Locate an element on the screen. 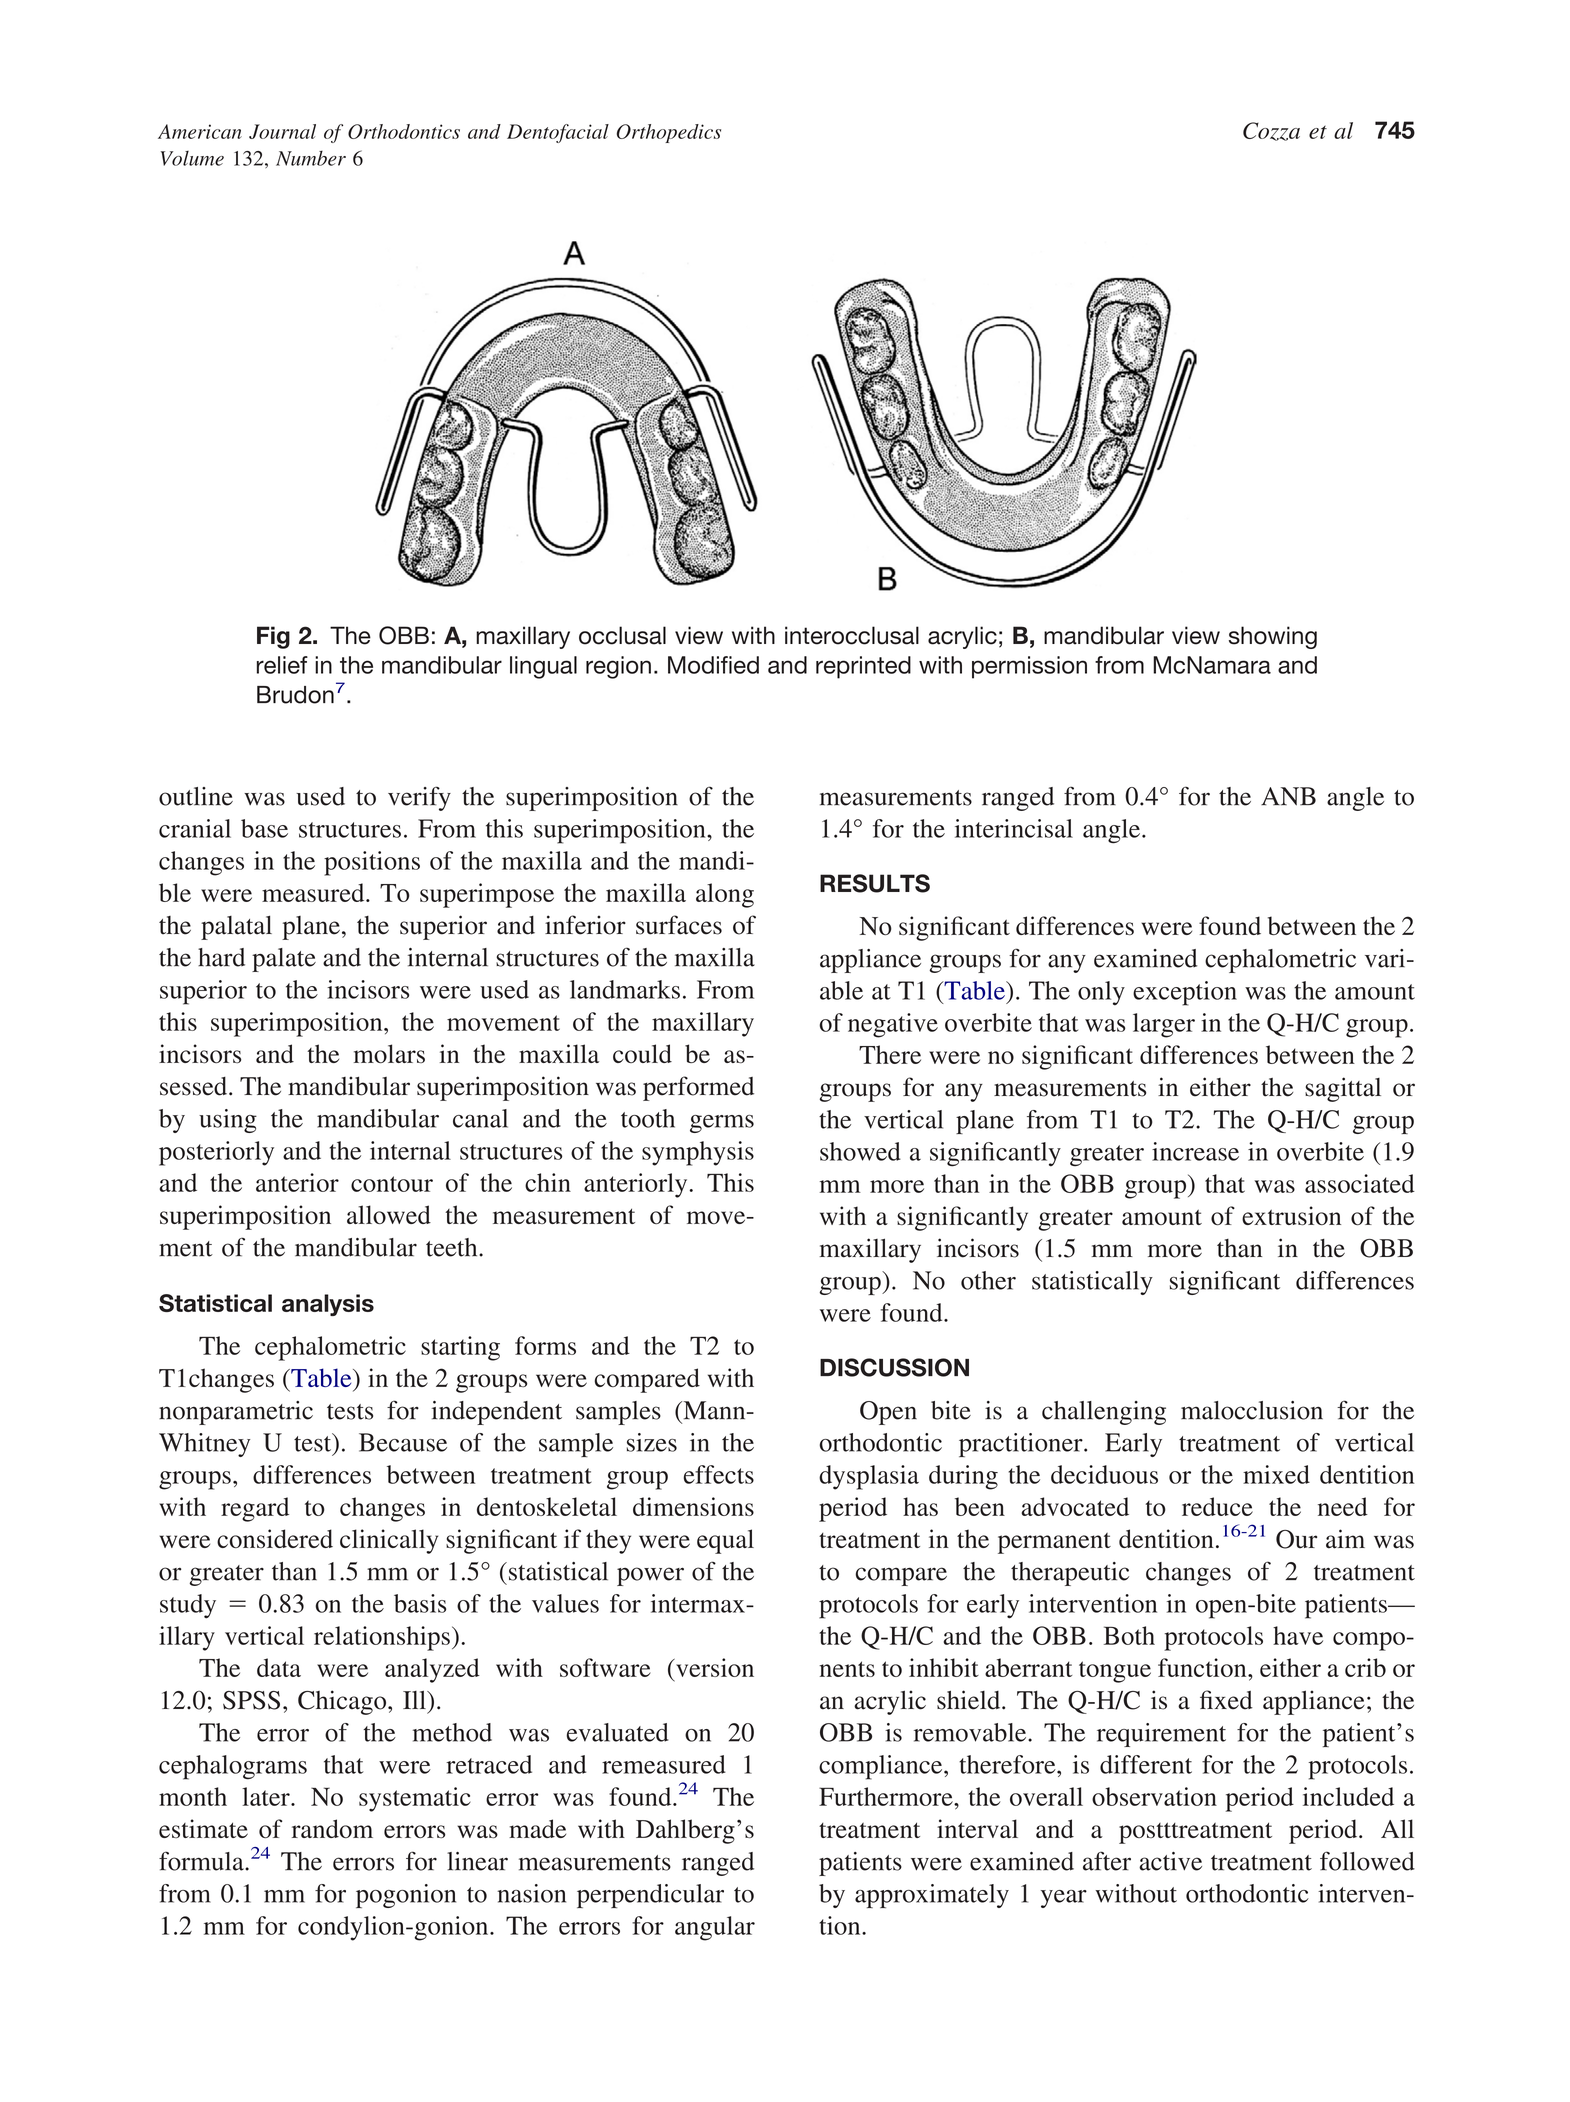  molars is located at coordinates (389, 1053).
